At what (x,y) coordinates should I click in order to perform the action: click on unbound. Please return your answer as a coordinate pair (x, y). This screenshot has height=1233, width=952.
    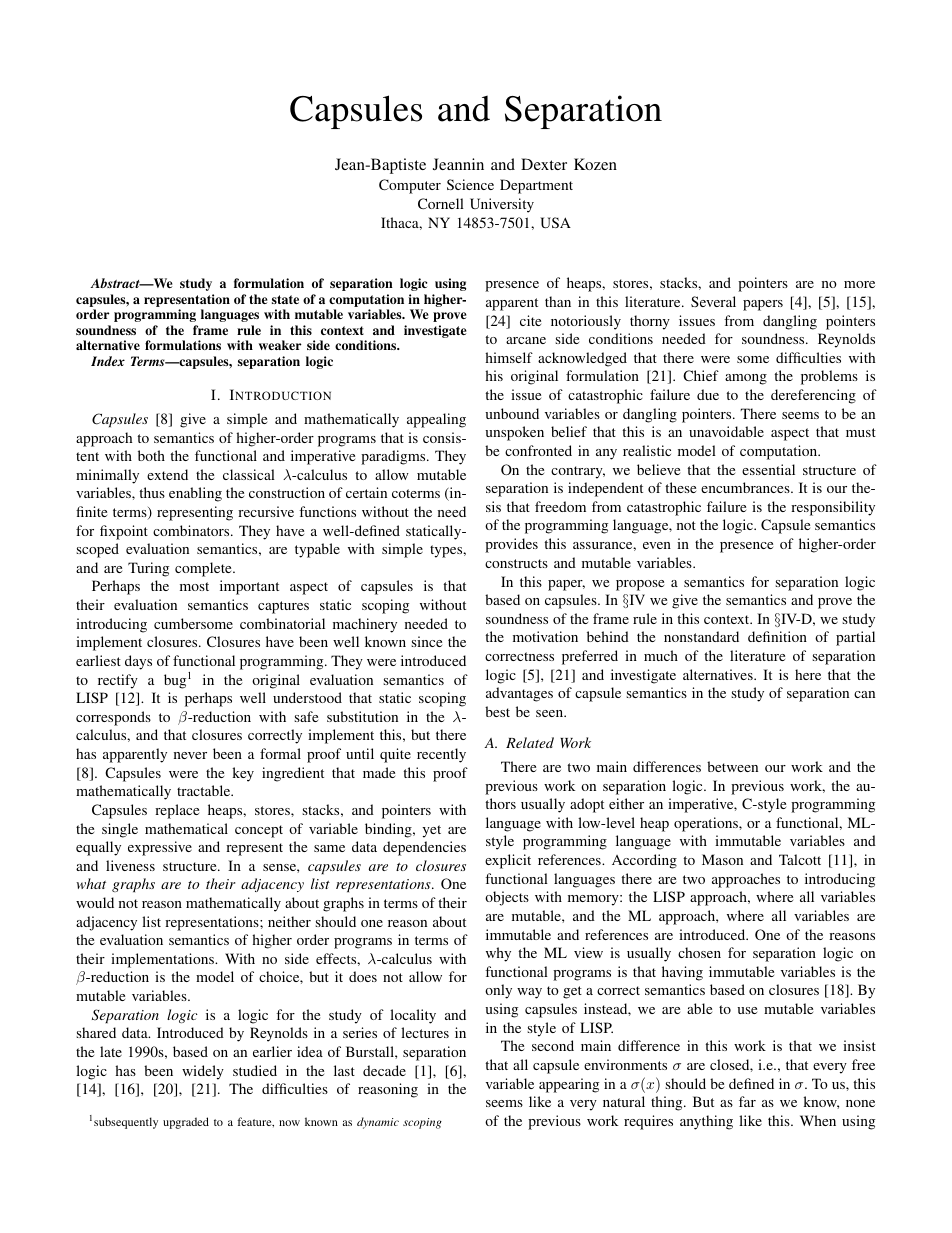
    Looking at the image, I should click on (512, 413).
